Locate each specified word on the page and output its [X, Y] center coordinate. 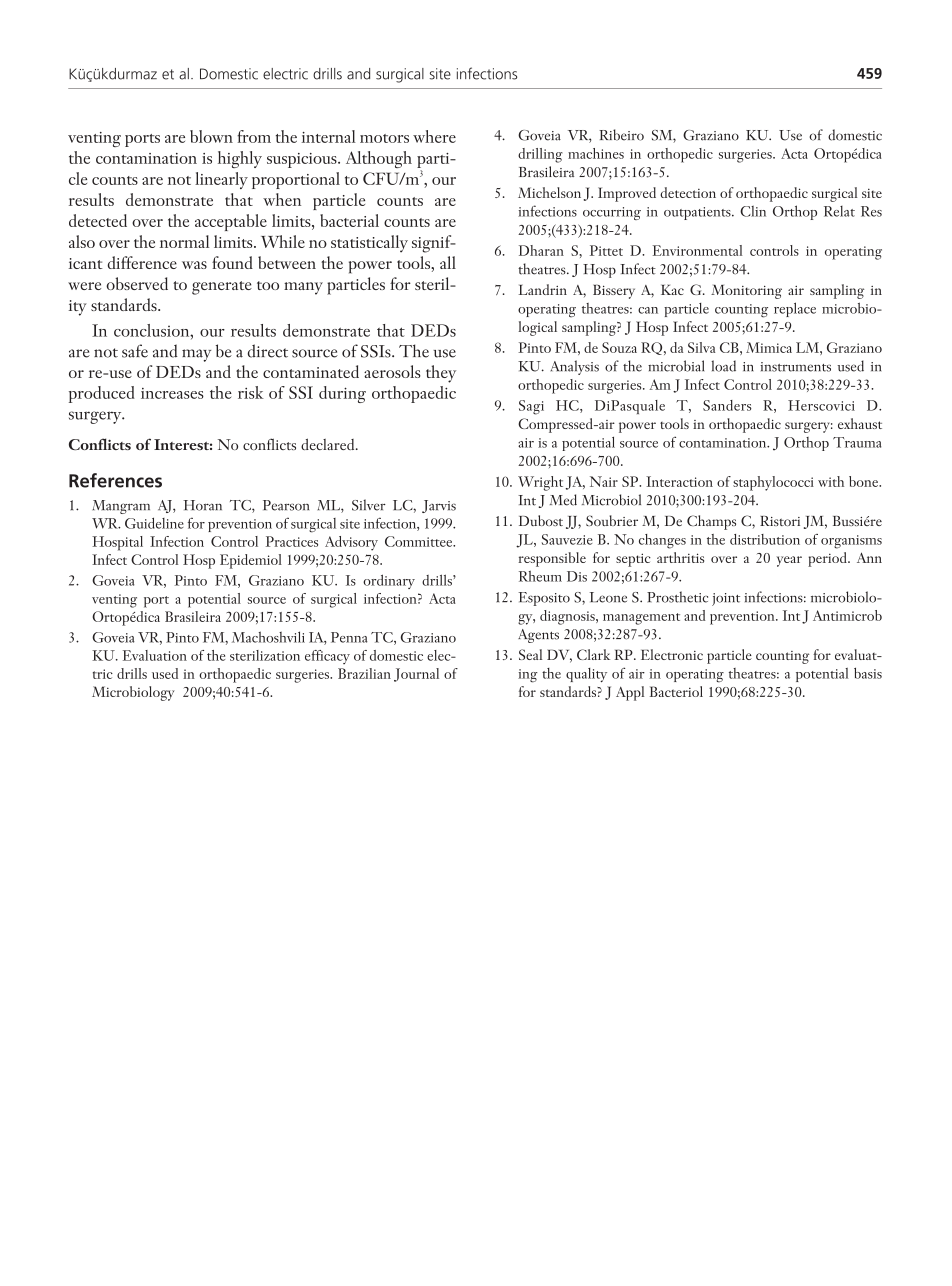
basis [868, 673]
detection [688, 192]
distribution [765, 539]
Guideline [154, 523]
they [441, 374]
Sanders [727, 405]
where [434, 136]
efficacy [327, 657]
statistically [369, 244]
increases [172, 393]
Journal [416, 675]
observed [137, 283]
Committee [420, 541]
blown [211, 136]
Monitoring [746, 292]
